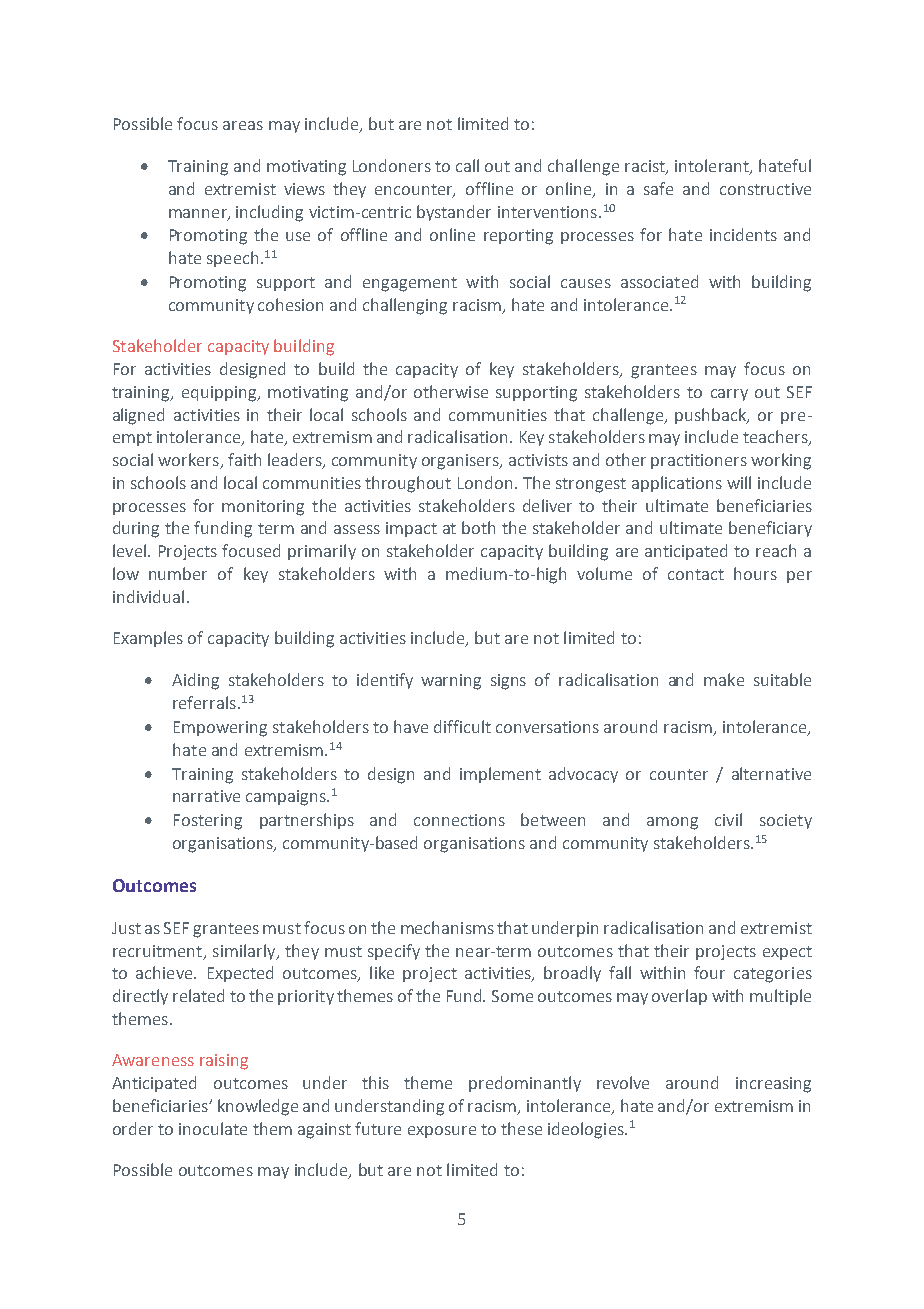  What do you see at coordinates (500, 775) in the document?
I see `implement` at bounding box center [500, 775].
